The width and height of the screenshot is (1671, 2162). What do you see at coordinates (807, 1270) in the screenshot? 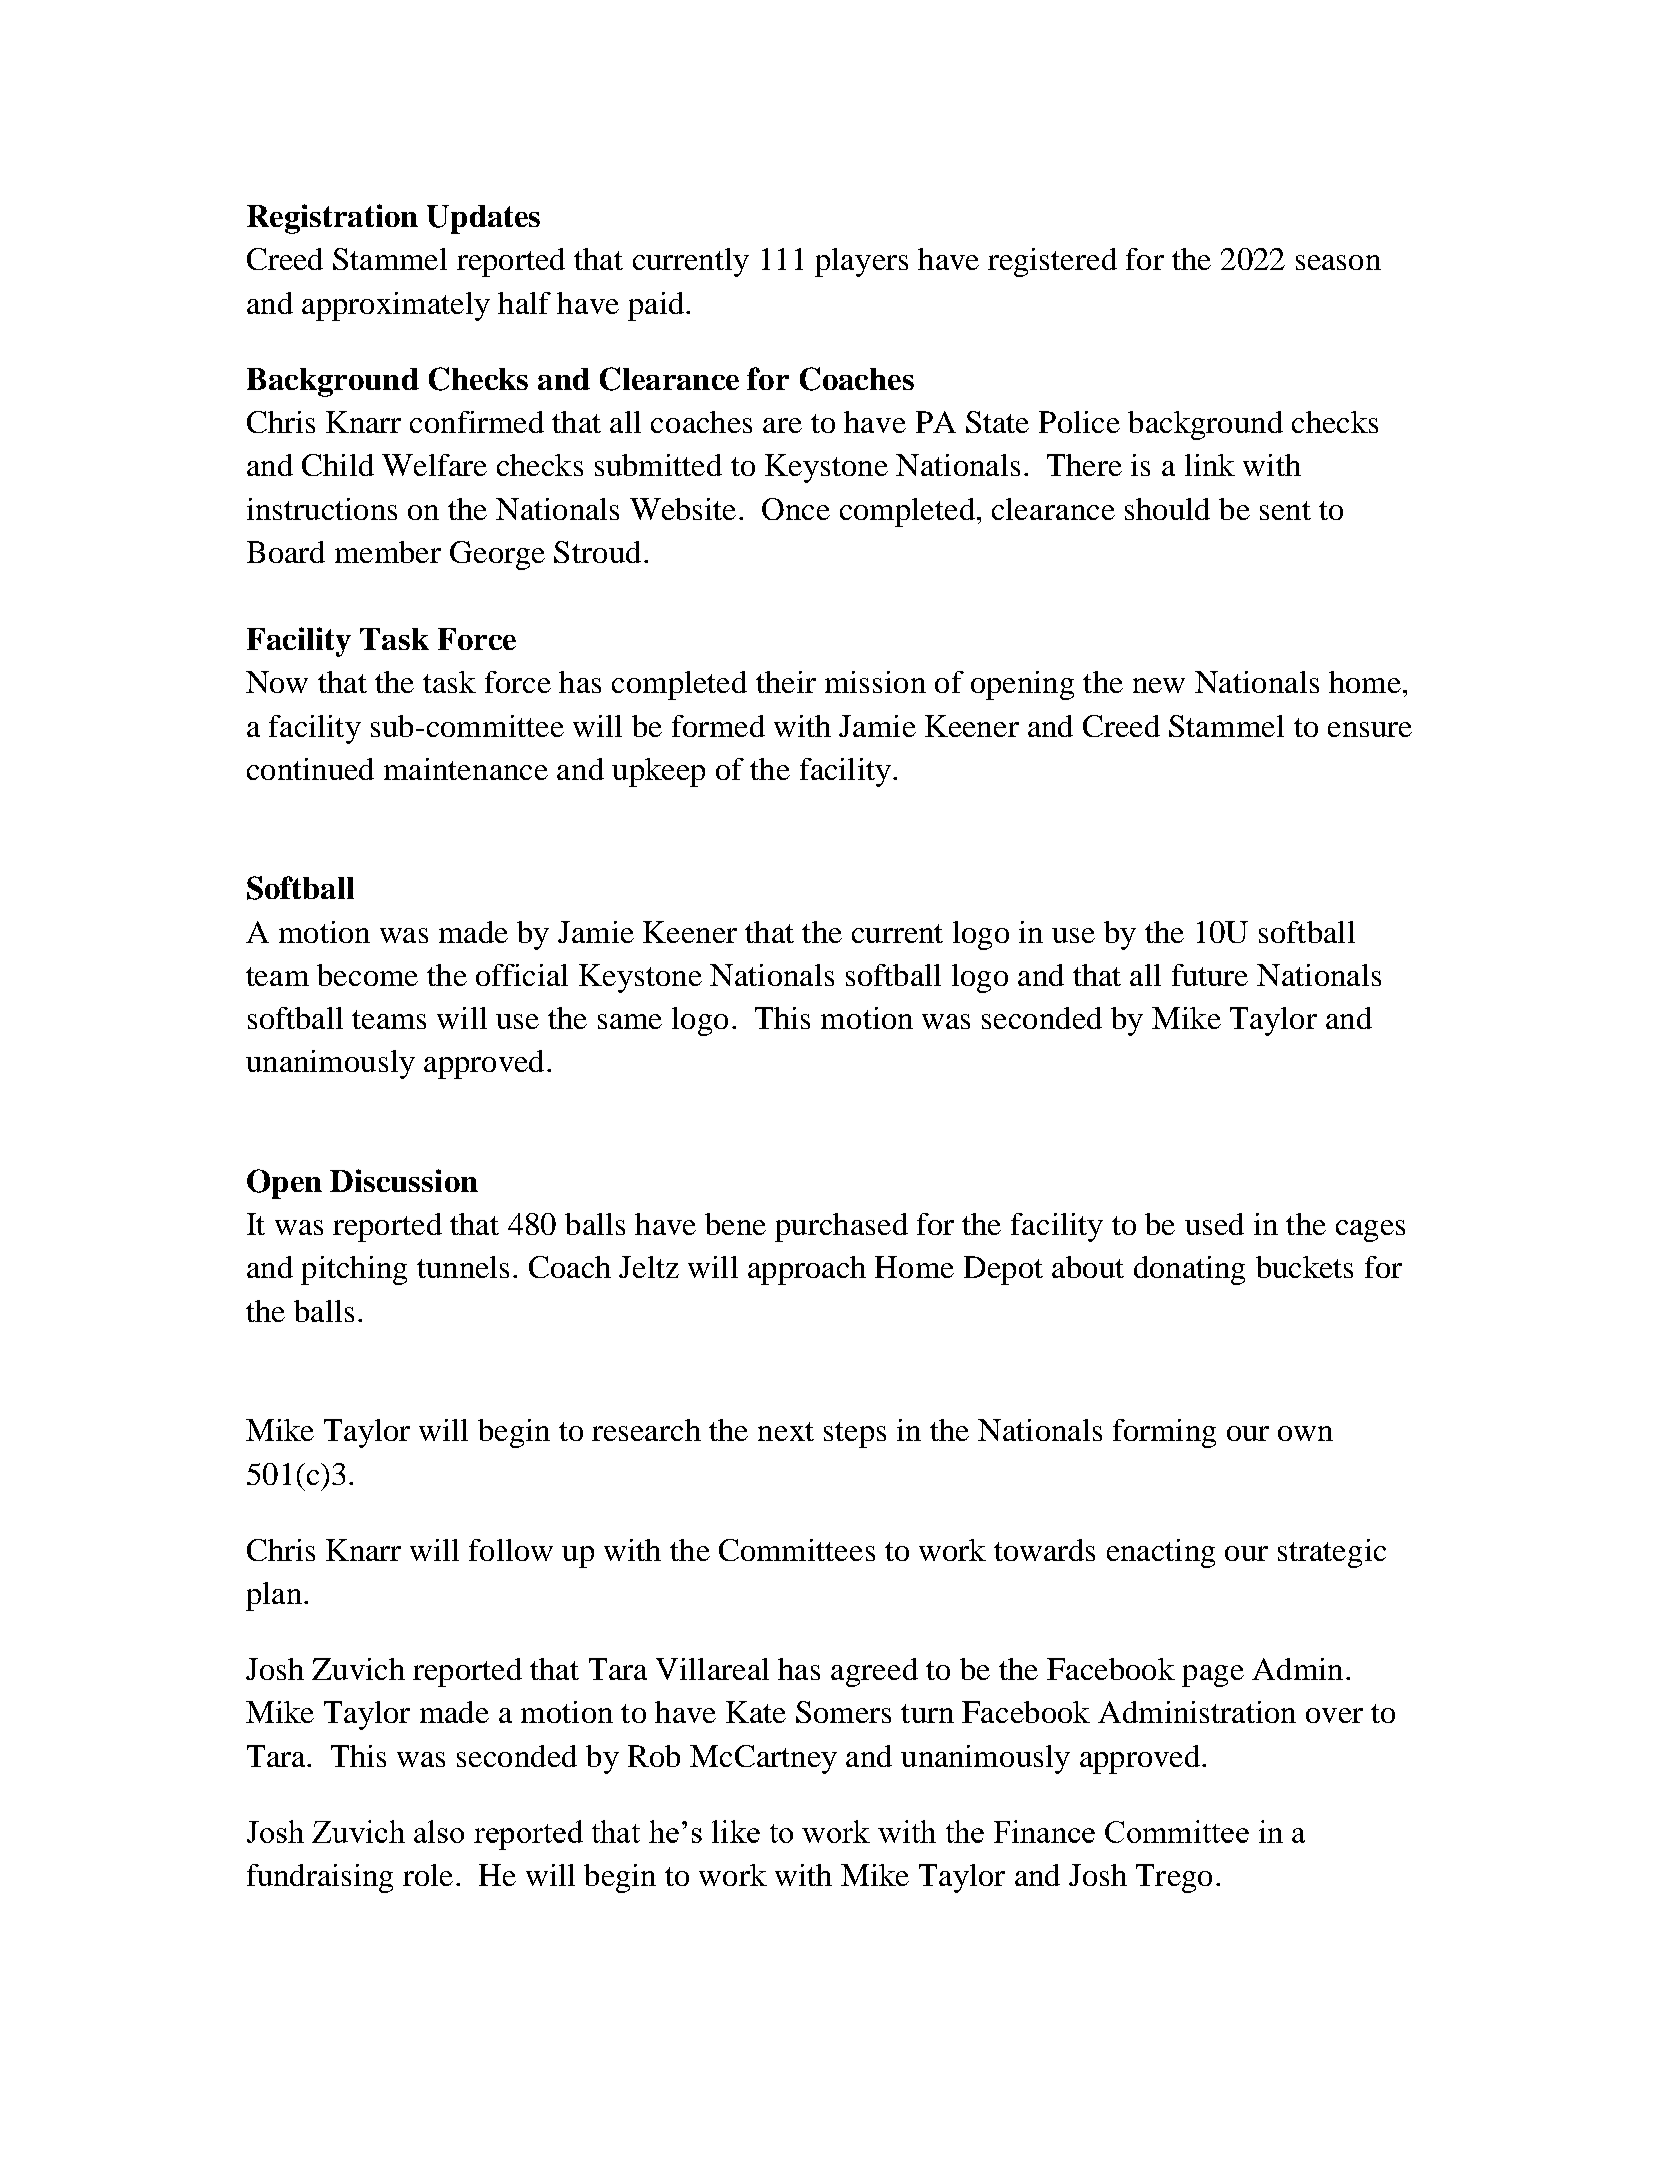
I see `approach` at bounding box center [807, 1270].
